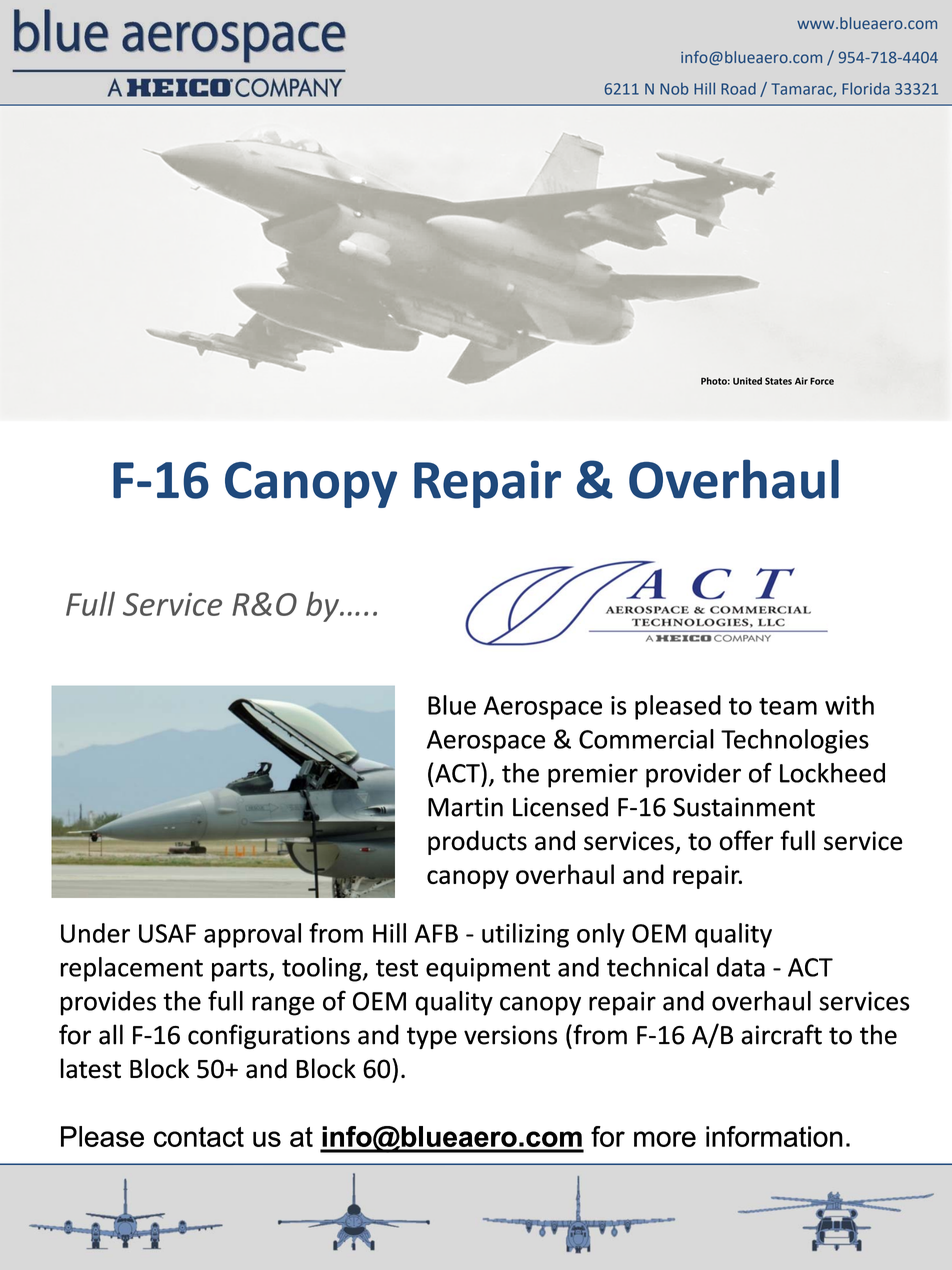  What do you see at coordinates (738, 88) in the screenshot?
I see `Road` at bounding box center [738, 88].
